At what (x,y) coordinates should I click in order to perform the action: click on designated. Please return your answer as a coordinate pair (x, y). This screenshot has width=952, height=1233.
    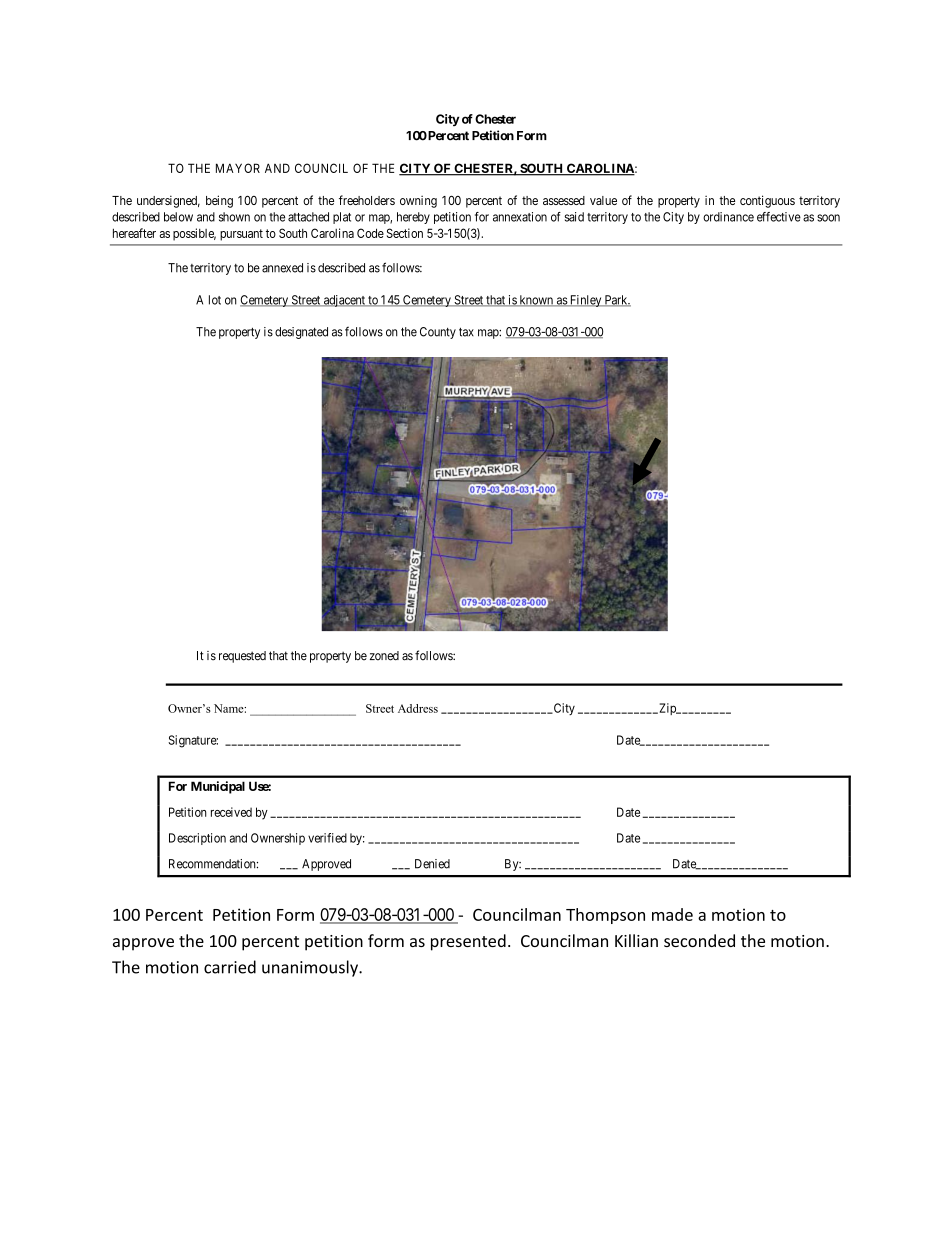
    Looking at the image, I should click on (301, 333).
